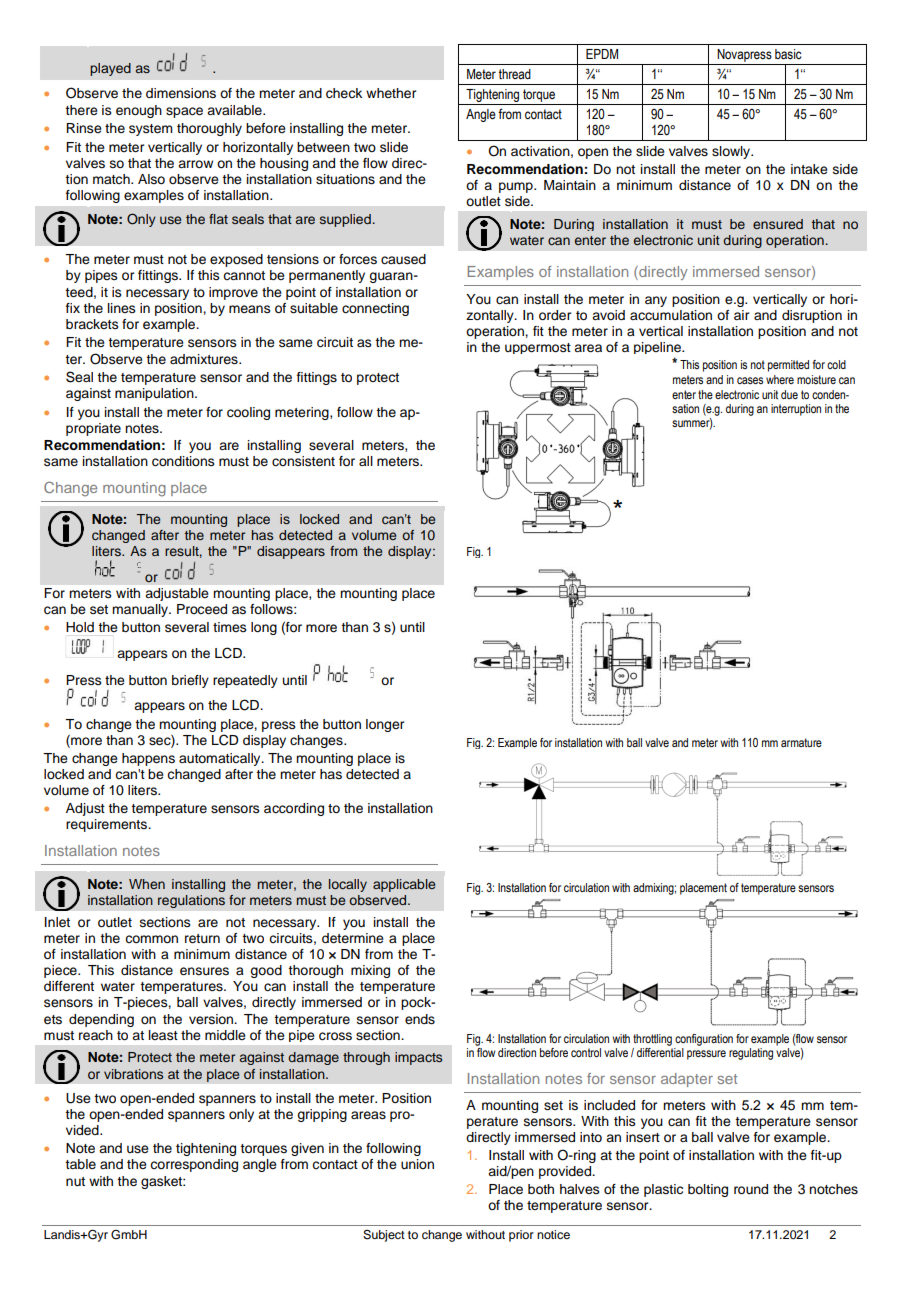  I want to click on whether, so click(391, 93).
